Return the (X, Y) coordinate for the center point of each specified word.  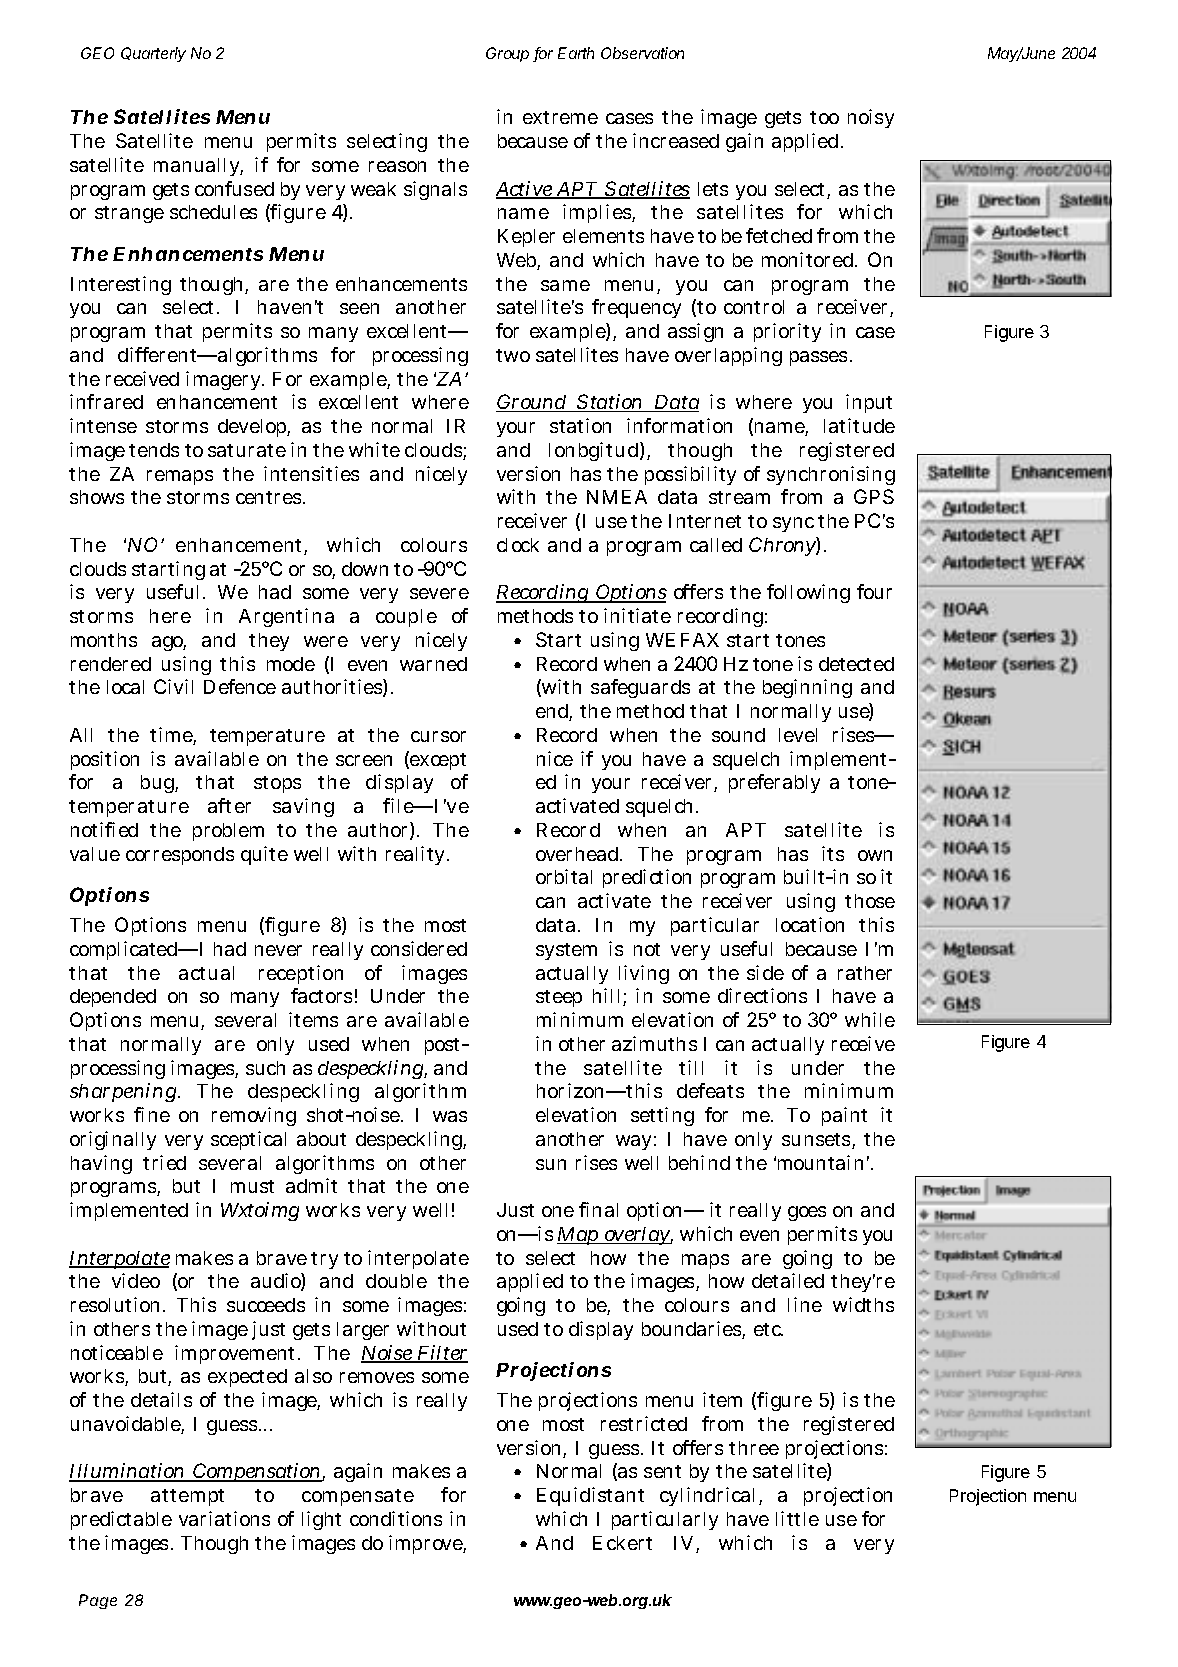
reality (417, 855)
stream (739, 497)
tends (154, 450)
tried (164, 1162)
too (824, 117)
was (450, 1116)
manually (198, 167)
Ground (532, 403)
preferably (774, 783)
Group (507, 54)
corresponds (180, 856)
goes (807, 1213)
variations (224, 1518)
